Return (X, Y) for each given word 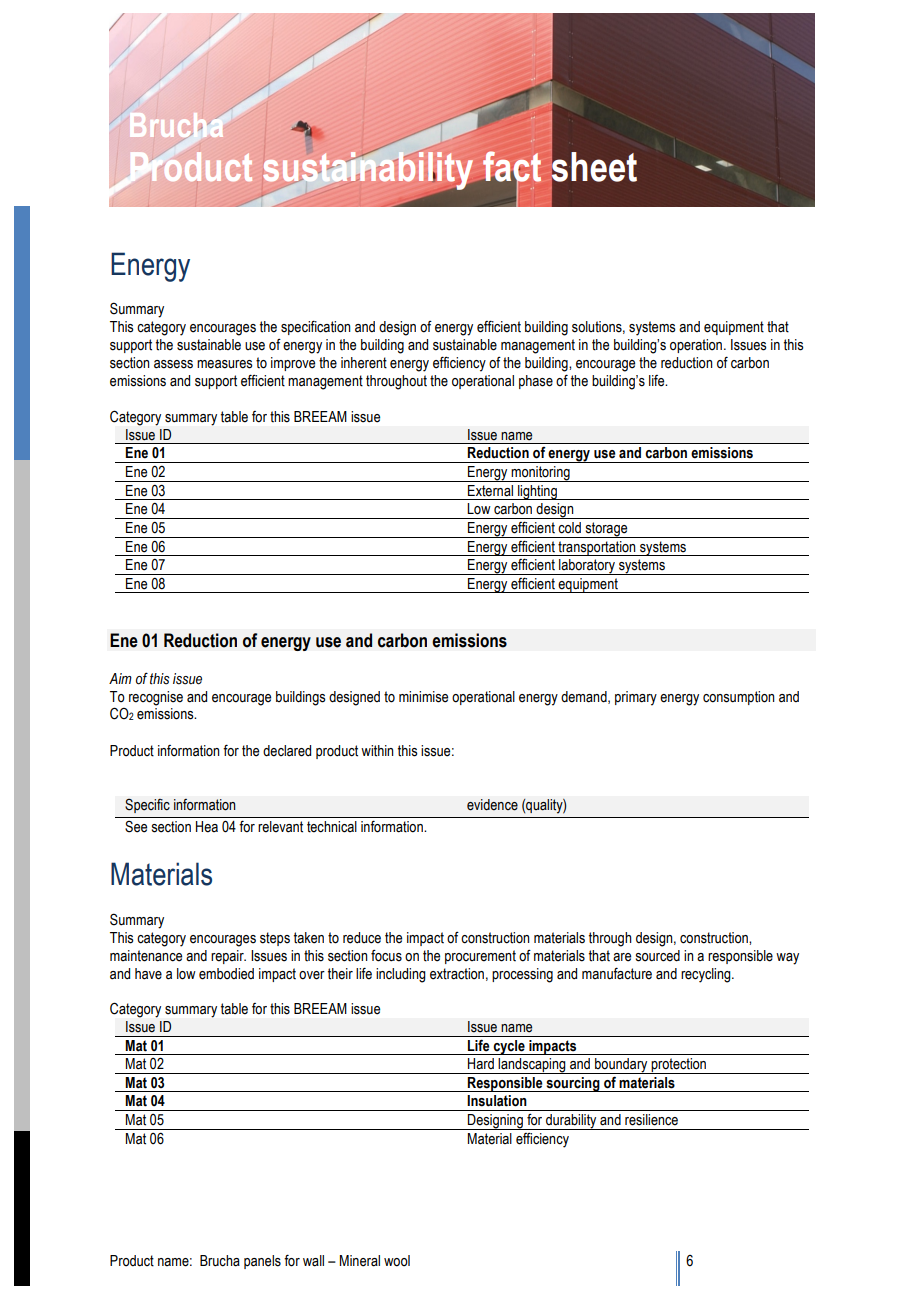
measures (225, 364)
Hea (207, 826)
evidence (492, 805)
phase (536, 382)
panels (262, 1262)
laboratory (587, 567)
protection (679, 1066)
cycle (509, 1047)
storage (606, 530)
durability (571, 1122)
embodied (226, 974)
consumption (739, 698)
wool (397, 1261)
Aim (120, 678)
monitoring (540, 474)
